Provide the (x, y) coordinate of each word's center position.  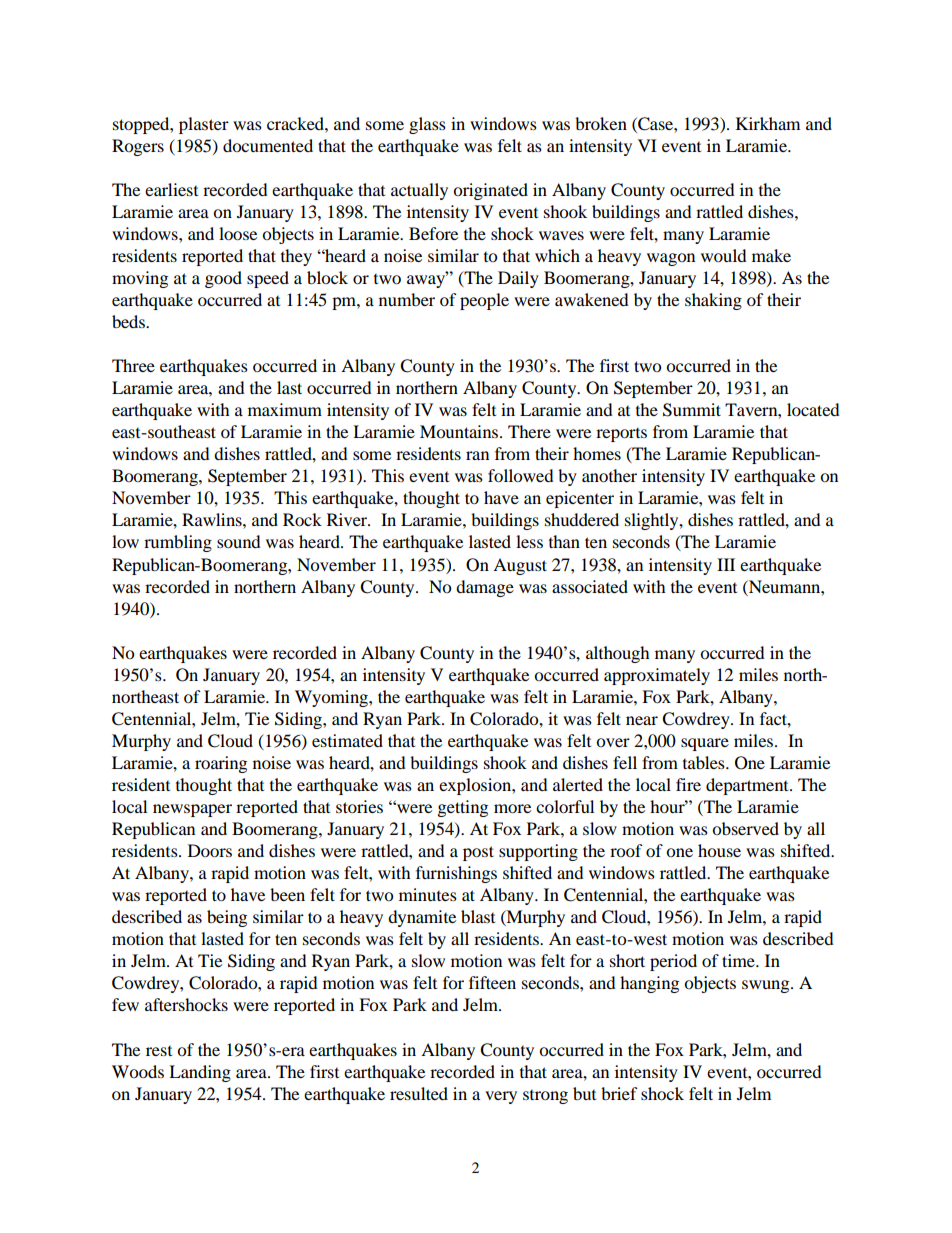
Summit (692, 410)
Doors (210, 850)
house (719, 850)
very (501, 1097)
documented (268, 145)
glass (427, 125)
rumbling (178, 543)
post (478, 853)
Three (133, 365)
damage (485, 588)
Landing (200, 1073)
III (726, 564)
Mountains (460, 431)
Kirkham (768, 123)
